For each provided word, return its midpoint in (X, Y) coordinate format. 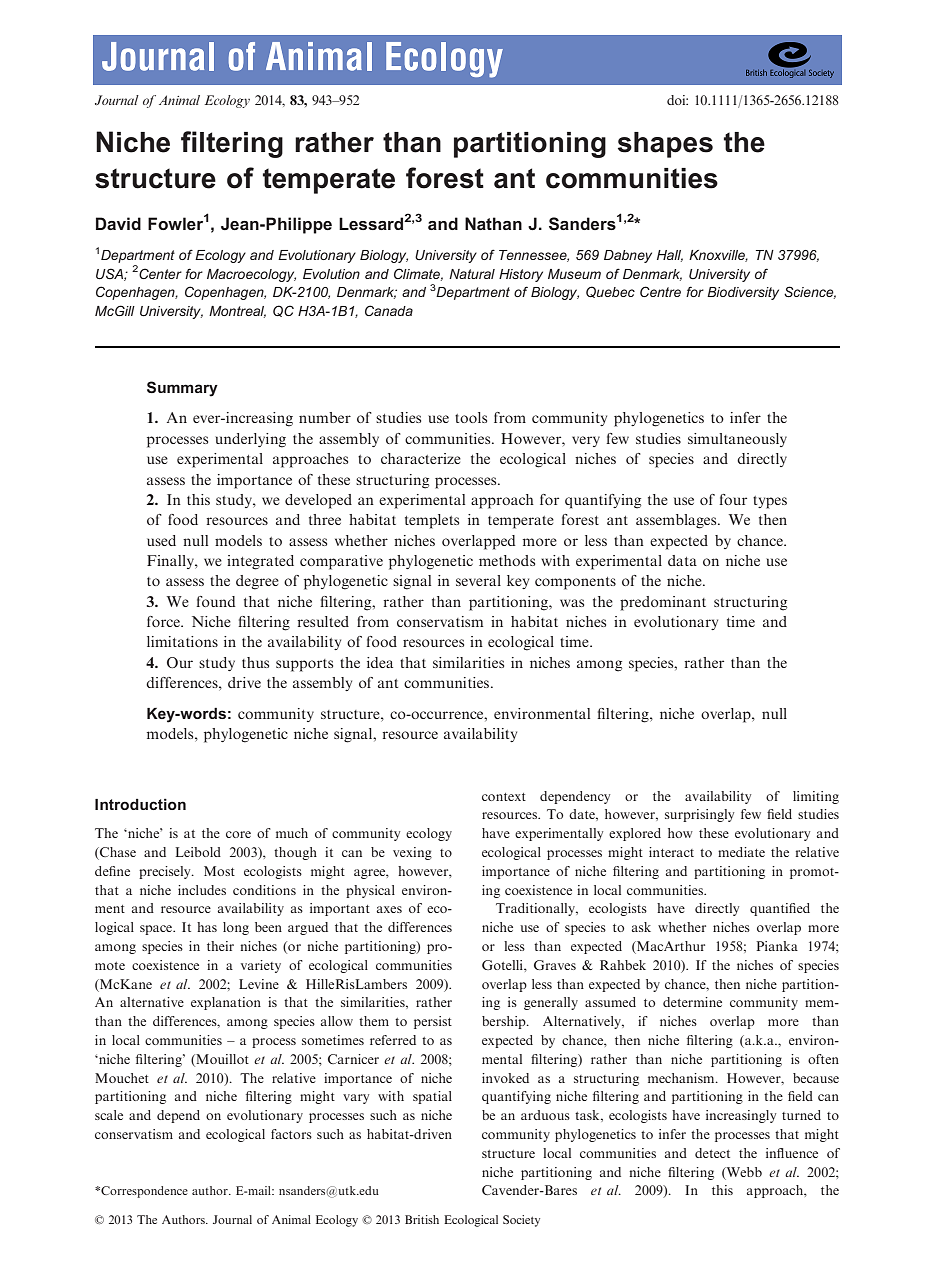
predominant (663, 603)
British (422, 1219)
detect (712, 1153)
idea (380, 662)
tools (471, 417)
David (118, 223)
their (220, 946)
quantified (780, 909)
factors (291, 1134)
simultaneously (737, 440)
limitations (182, 641)
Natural (472, 274)
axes (389, 909)
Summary (182, 389)
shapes (665, 145)
